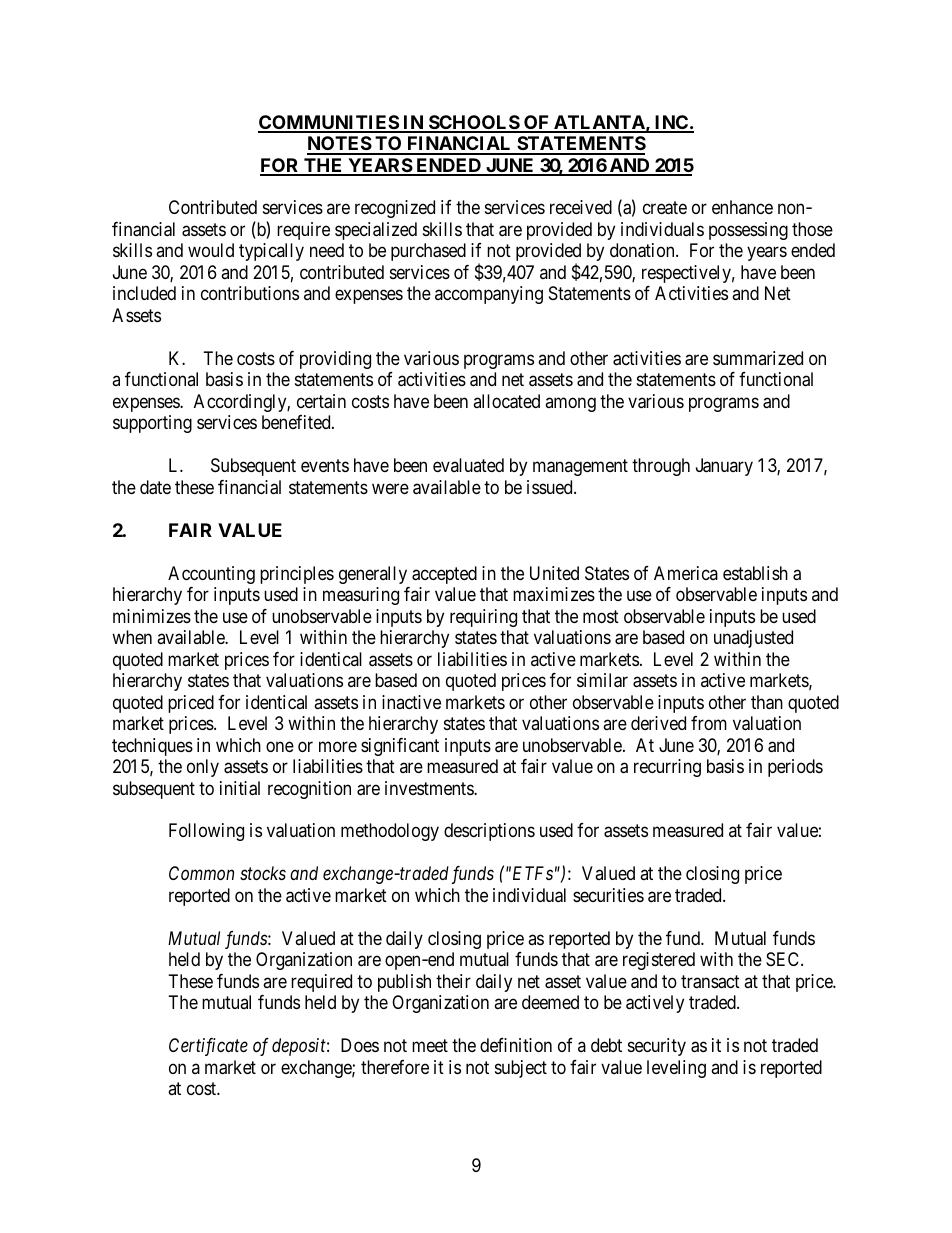  I want to click on COMMUNITIES, so click(329, 123).
